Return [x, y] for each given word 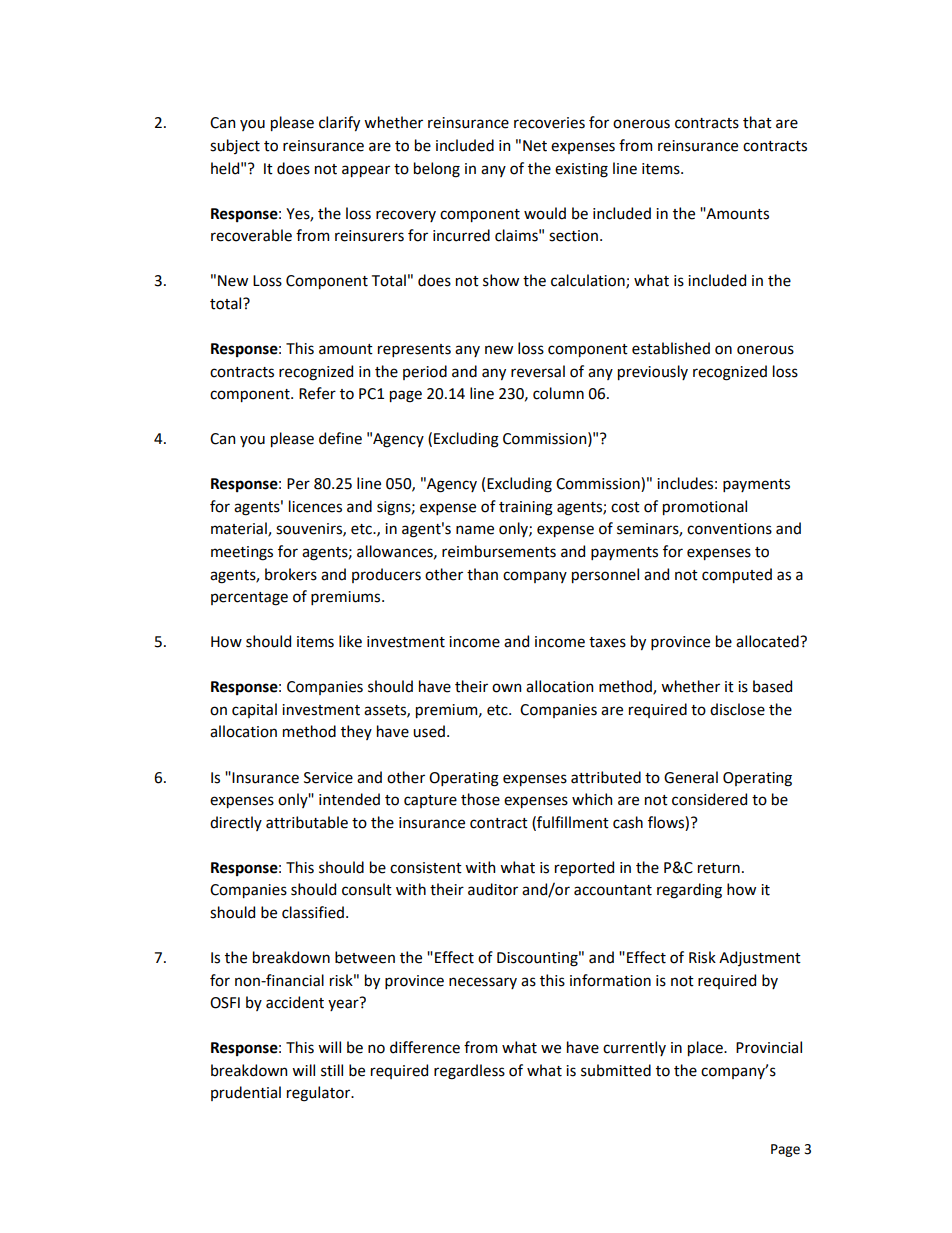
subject [235, 146]
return [719, 868]
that [757, 122]
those [480, 799]
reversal [538, 371]
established [671, 348]
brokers [291, 574]
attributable [307, 822]
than [482, 574]
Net [535, 146]
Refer [317, 393]
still [332, 1070]
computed [737, 575]
